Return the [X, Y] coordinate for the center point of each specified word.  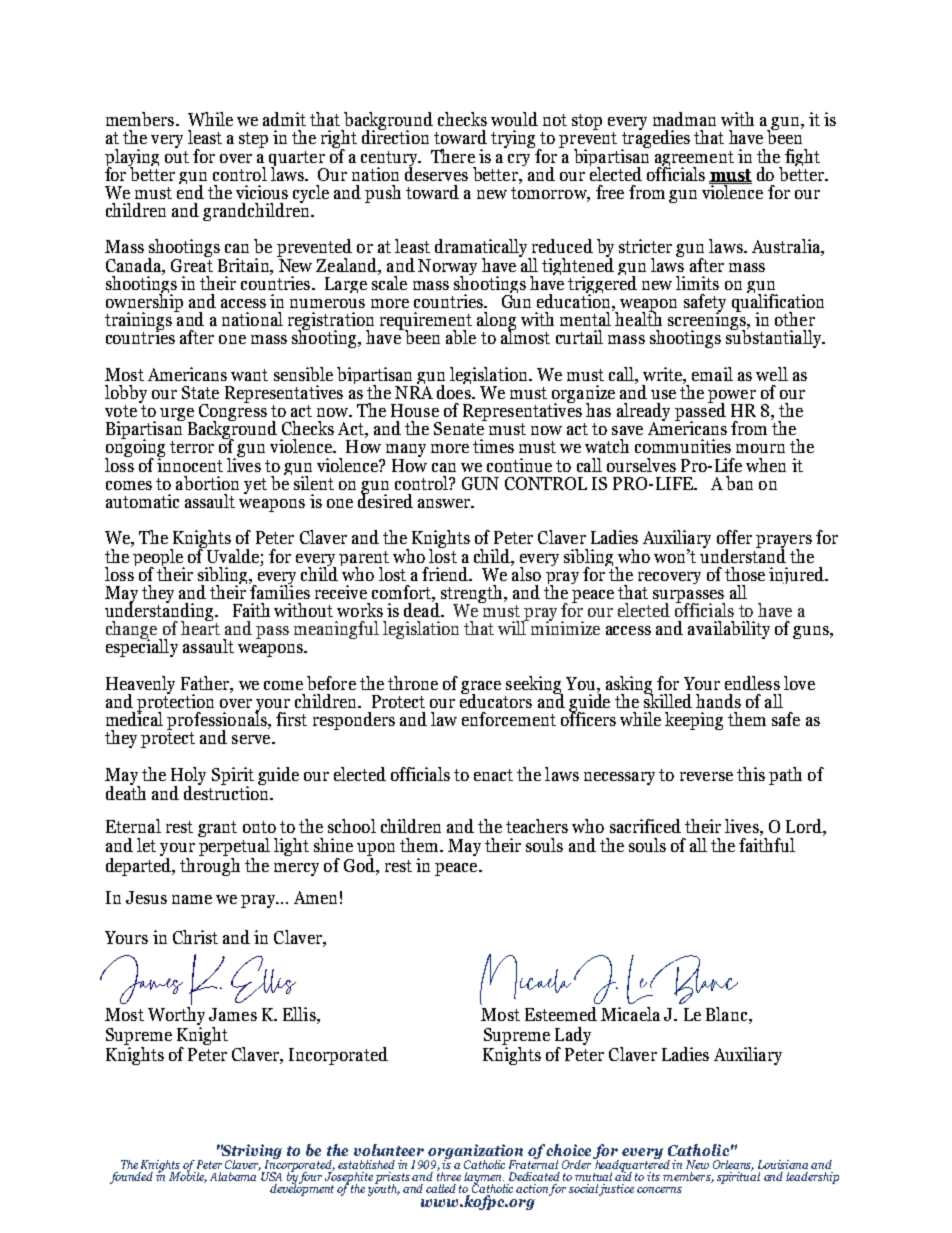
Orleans [733, 1165]
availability [729, 630]
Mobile [188, 1176]
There [453, 156]
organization [475, 1153]
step [253, 140]
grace [481, 688]
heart [200, 627]
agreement [694, 160]
